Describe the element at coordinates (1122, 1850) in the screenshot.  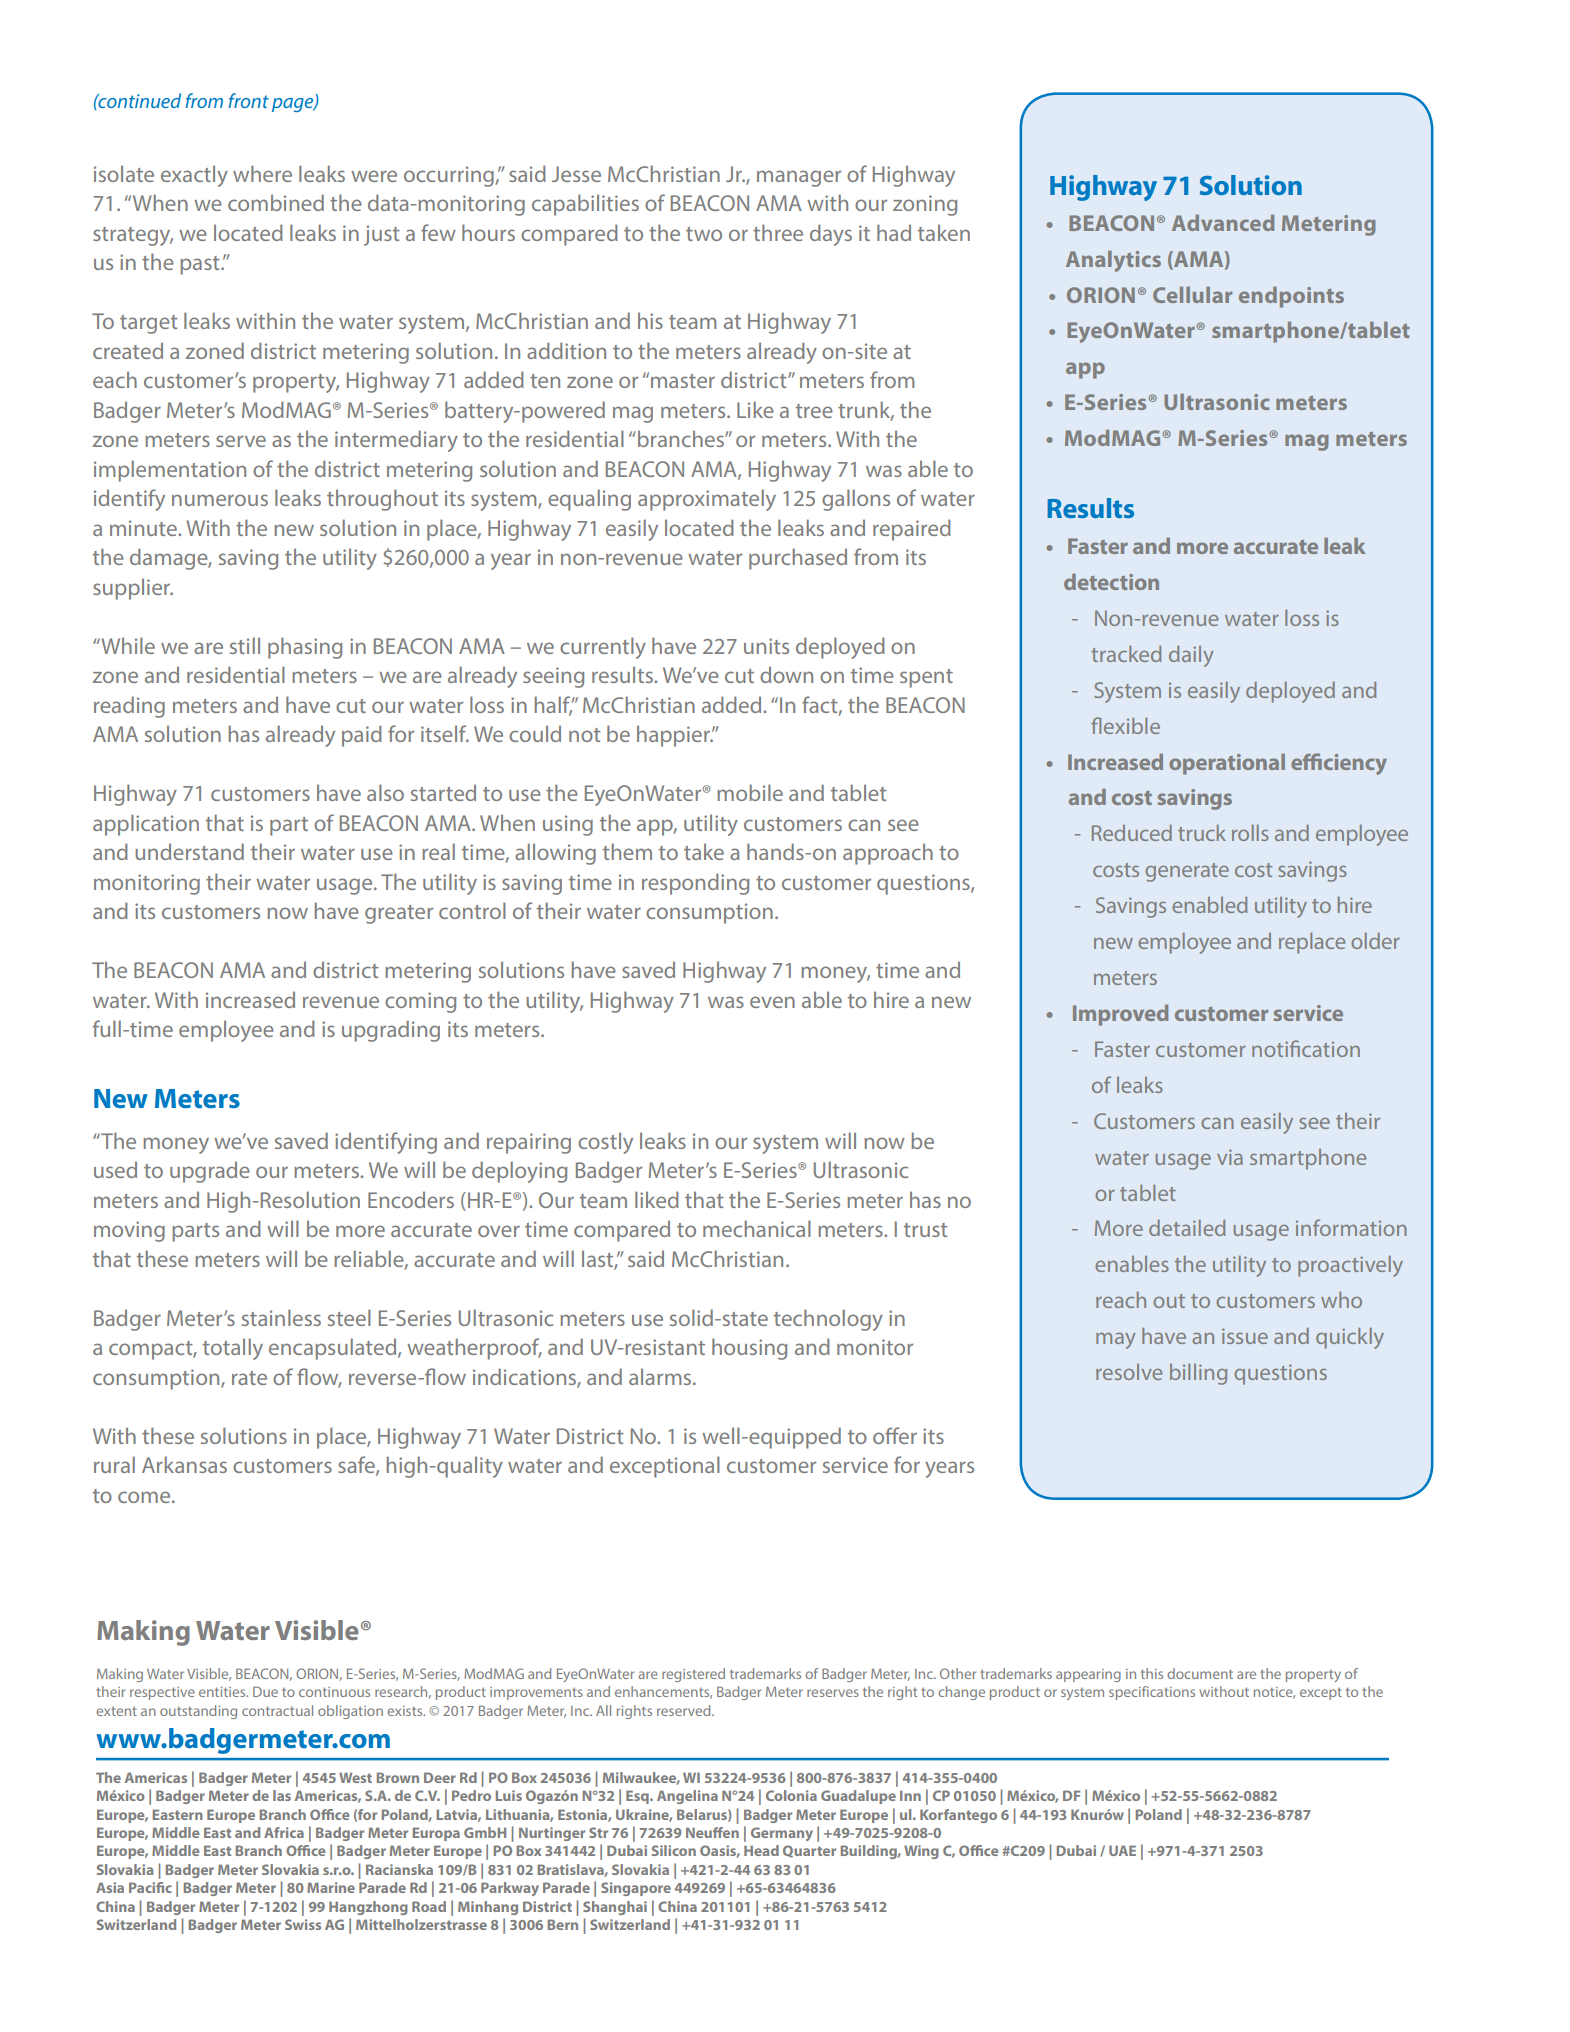
I see `UAE` at that location.
